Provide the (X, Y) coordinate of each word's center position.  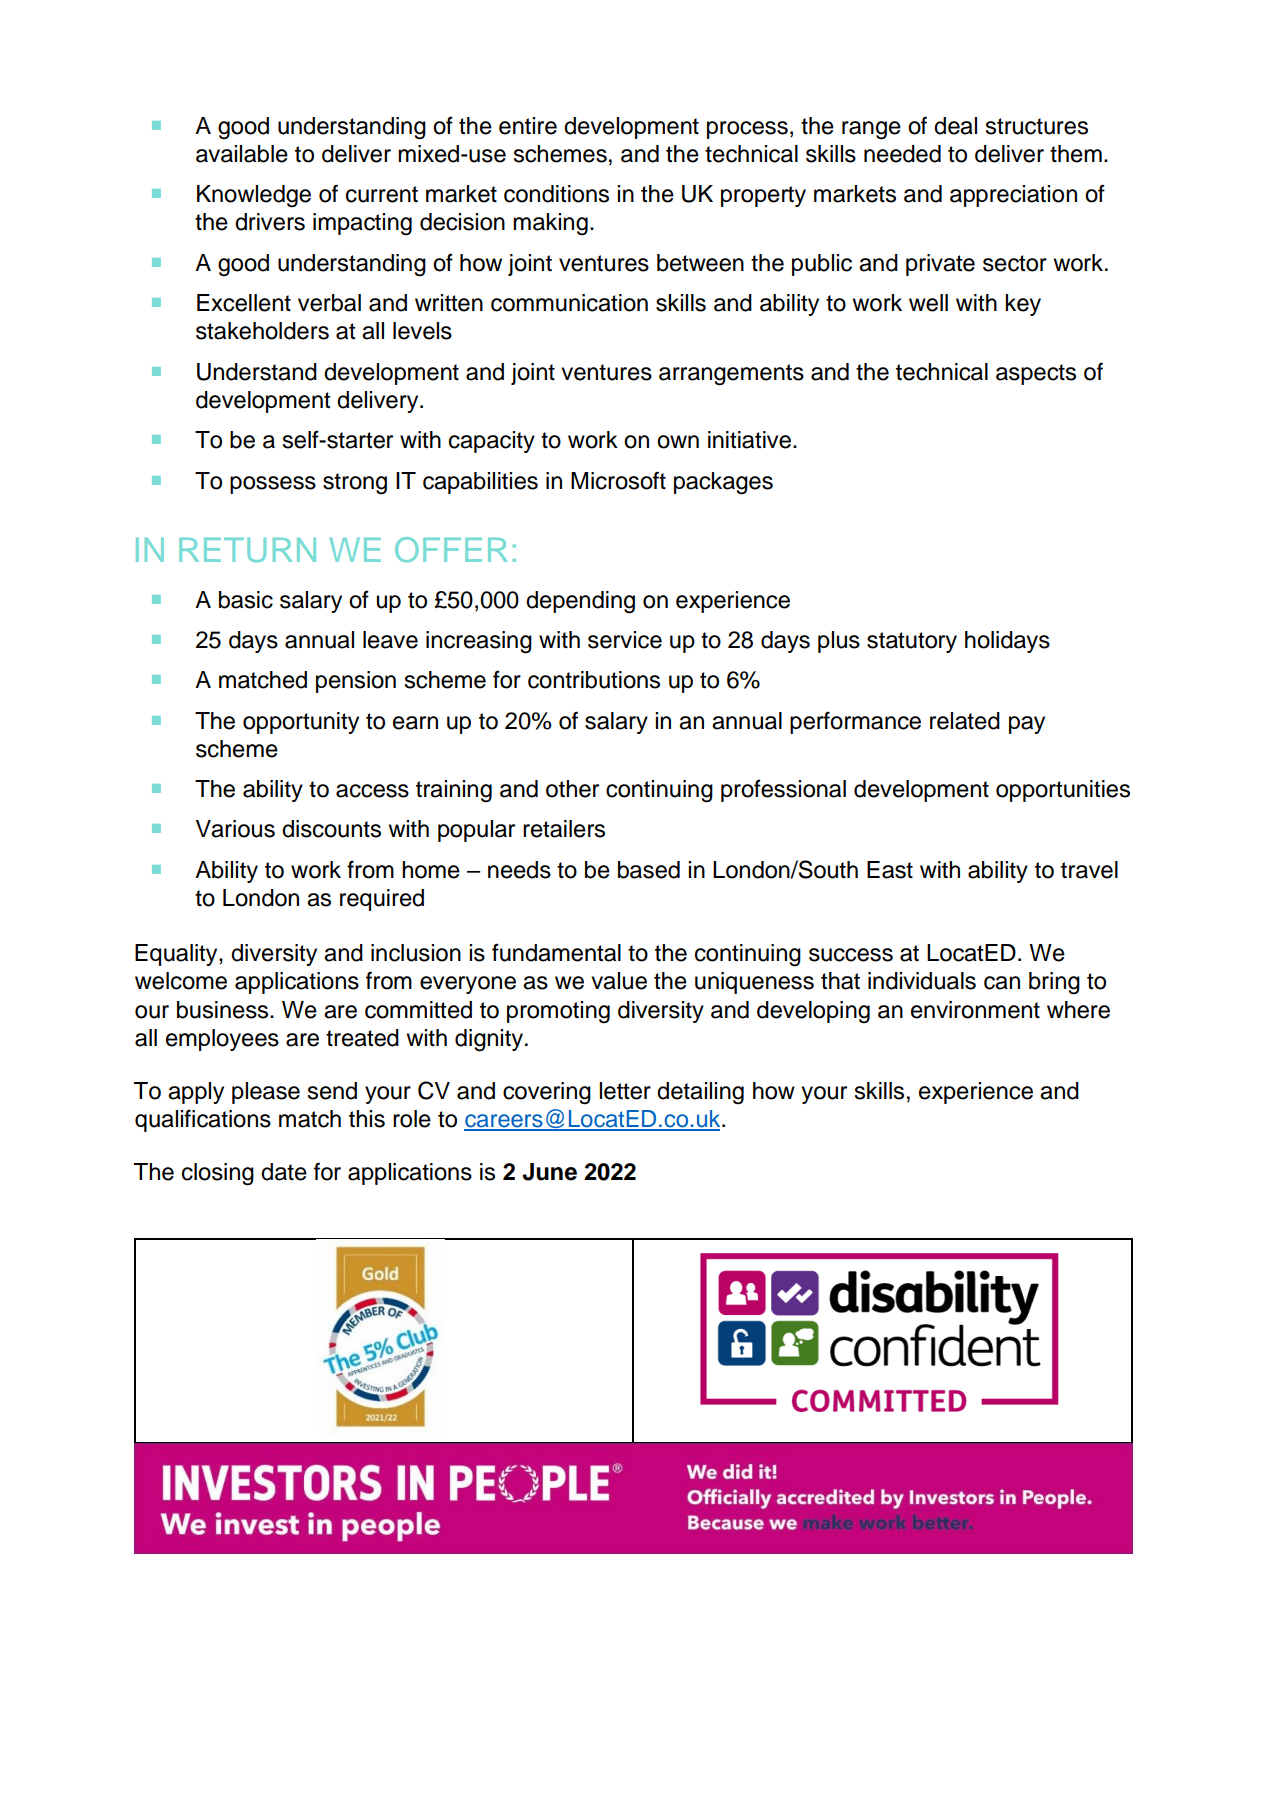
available (242, 154)
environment (975, 1010)
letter (625, 1091)
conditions (556, 194)
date (284, 1172)
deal (955, 126)
